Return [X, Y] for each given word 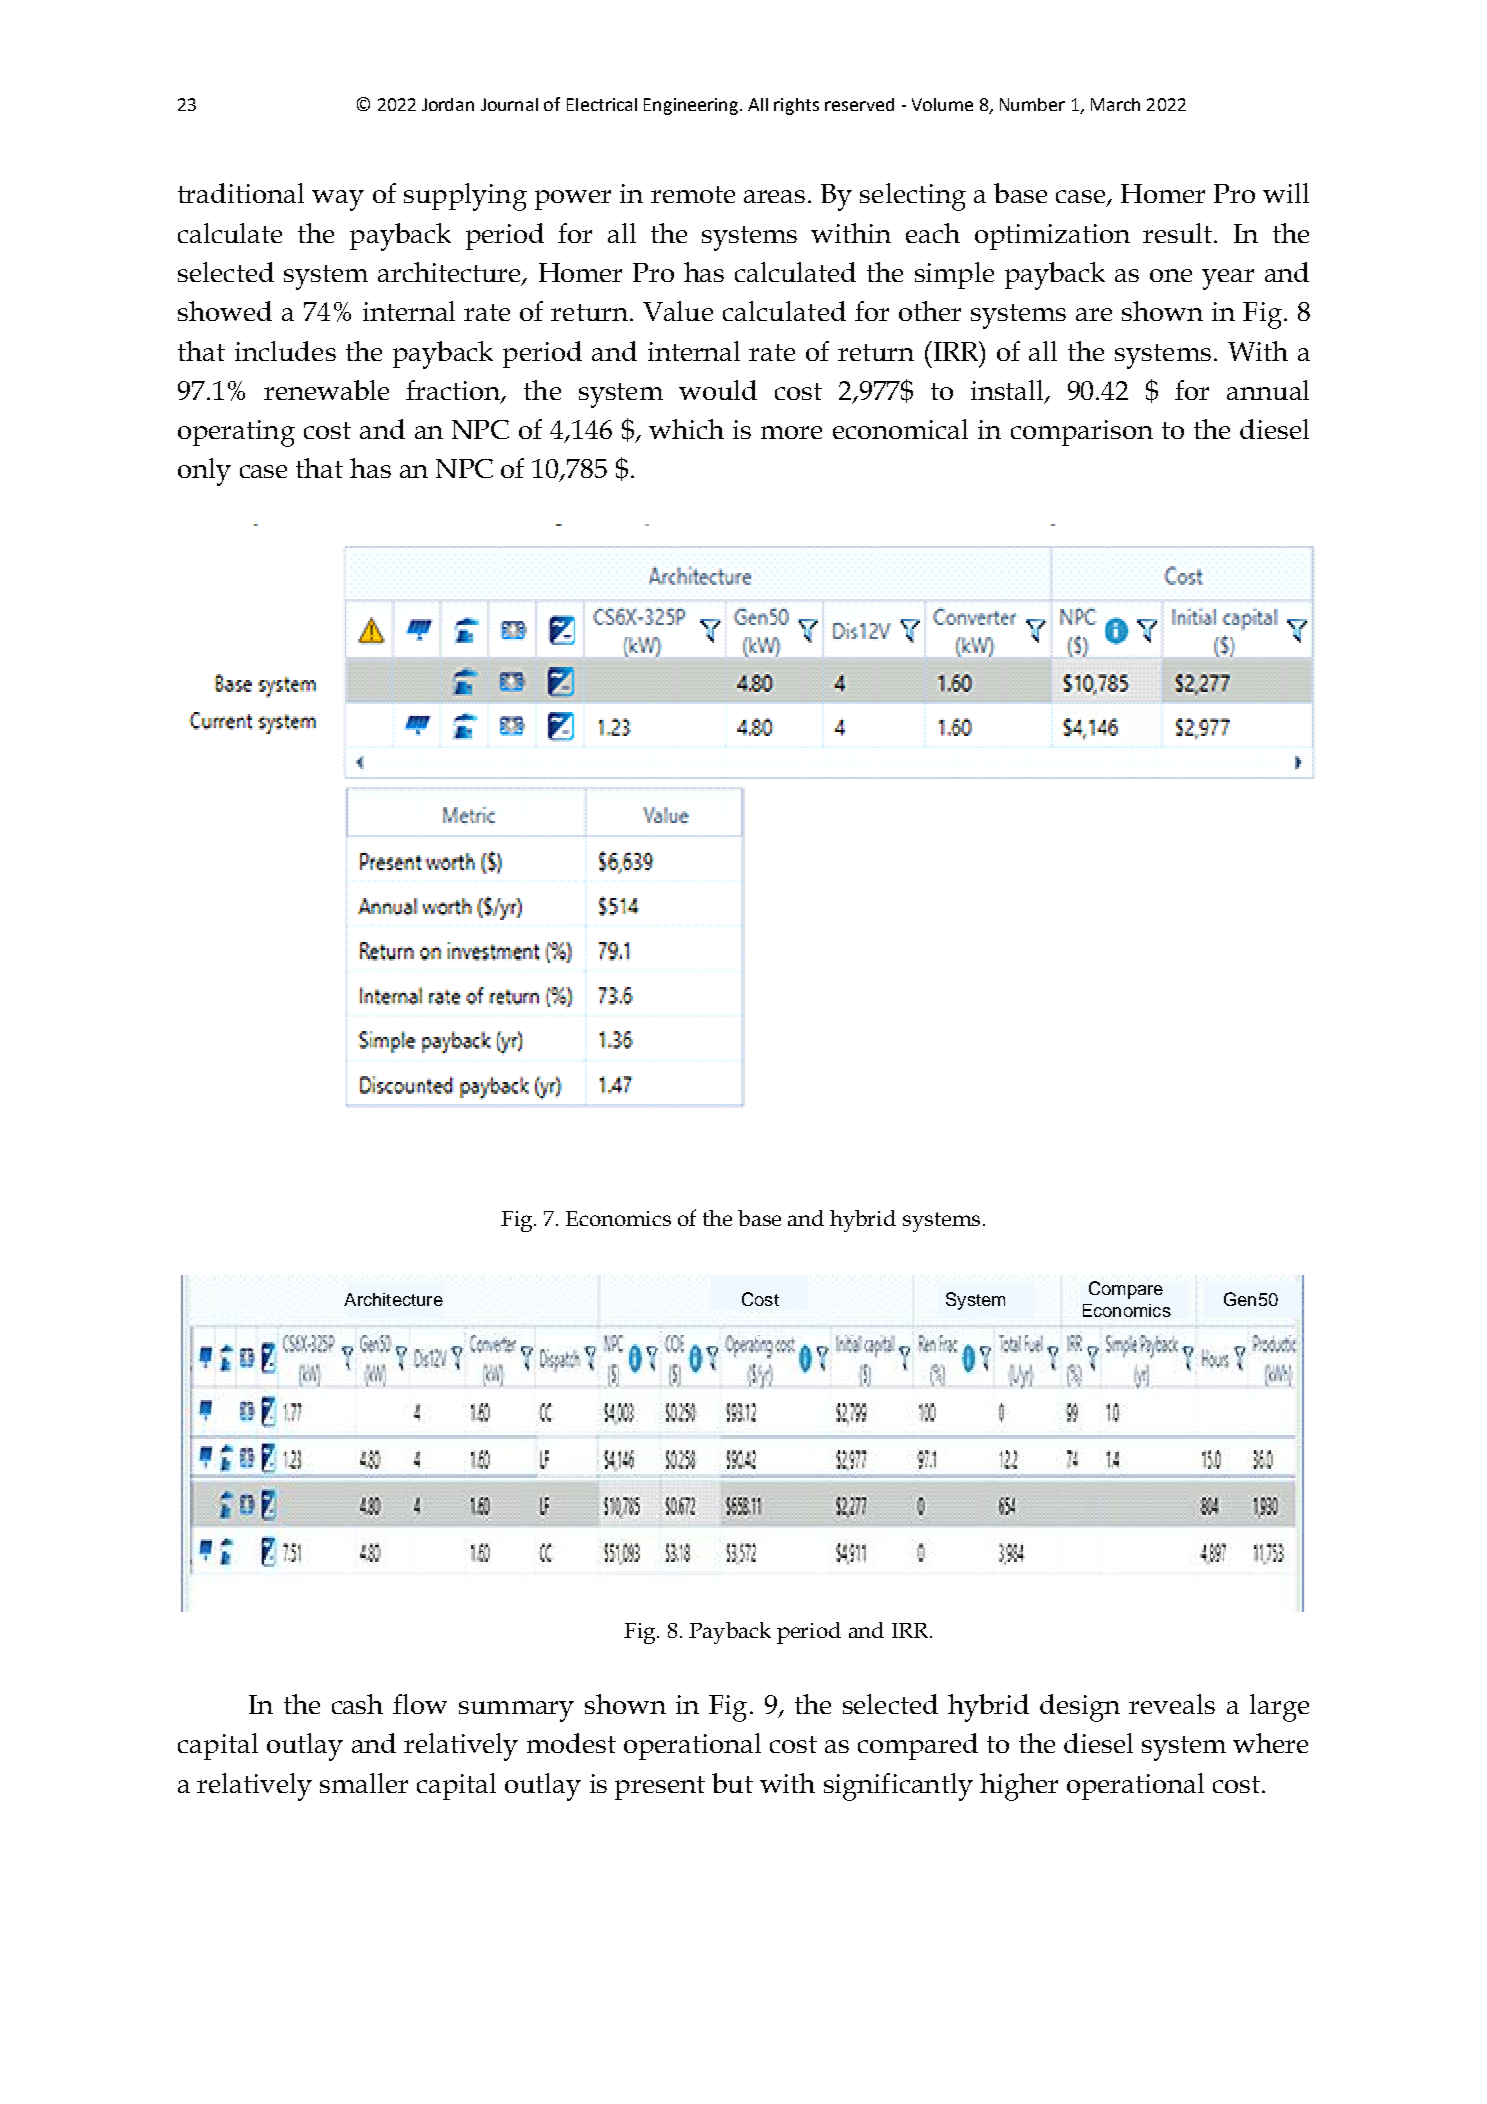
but [732, 1783]
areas [774, 196]
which [686, 429]
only [204, 472]
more [791, 432]
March [1115, 104]
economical [900, 429]
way [338, 200]
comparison [1082, 433]
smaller [364, 1783]
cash [357, 1704]
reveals [1172, 1704]
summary [516, 1711]
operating [236, 433]
